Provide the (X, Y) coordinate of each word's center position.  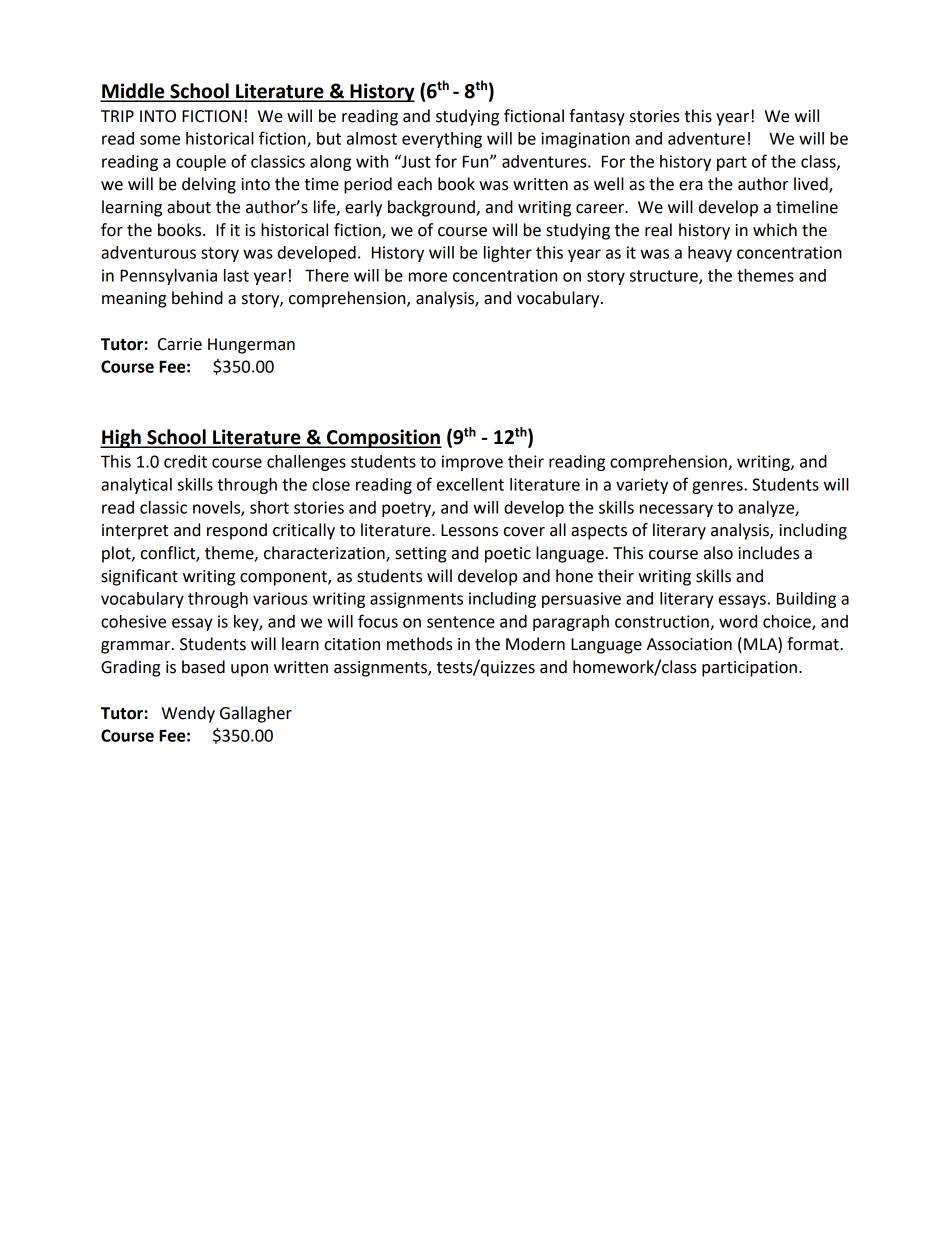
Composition (383, 438)
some (160, 140)
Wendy (188, 714)
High (121, 438)
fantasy (597, 117)
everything (442, 140)
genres (718, 487)
